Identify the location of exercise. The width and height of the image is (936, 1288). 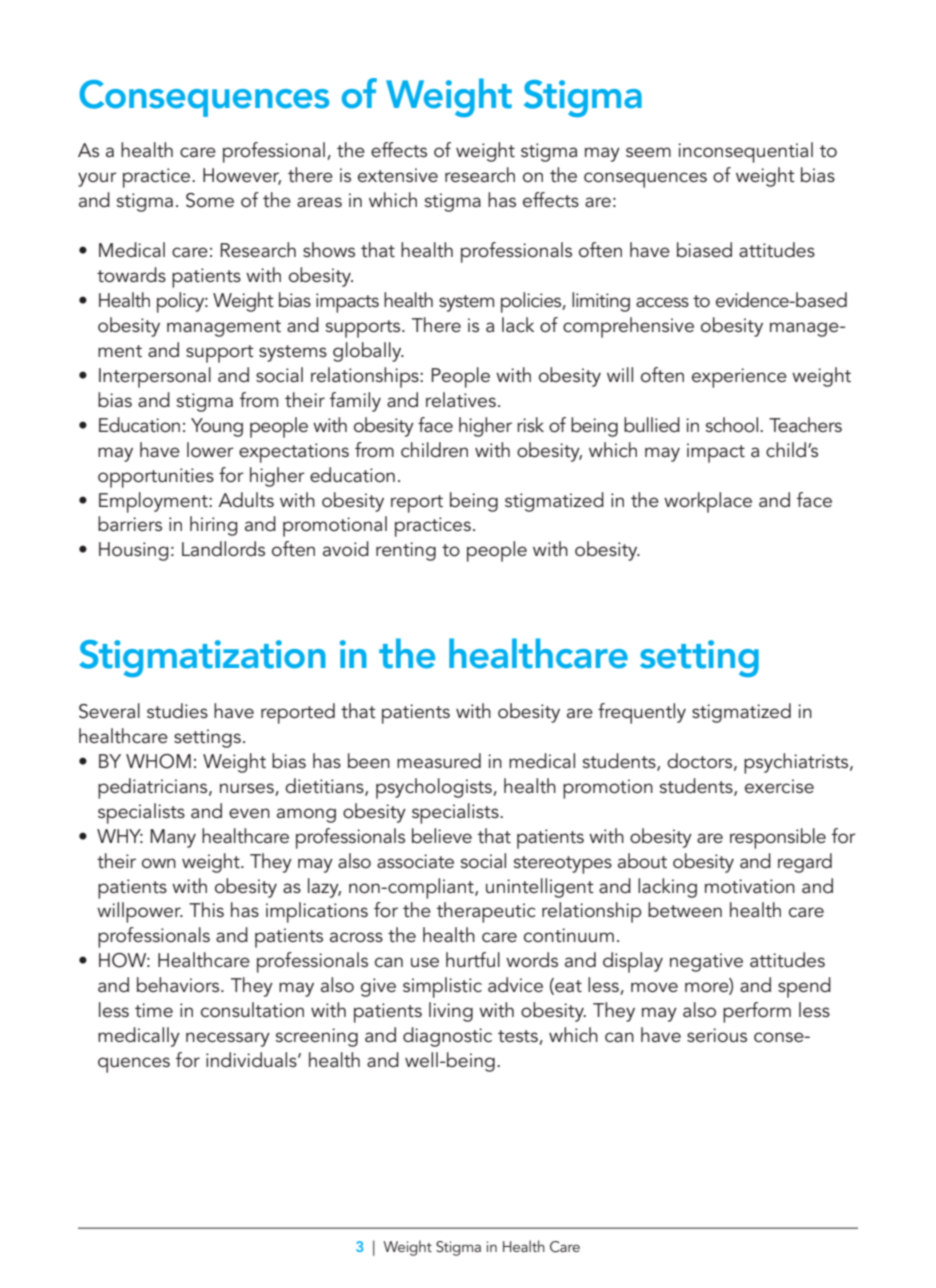
(779, 786).
